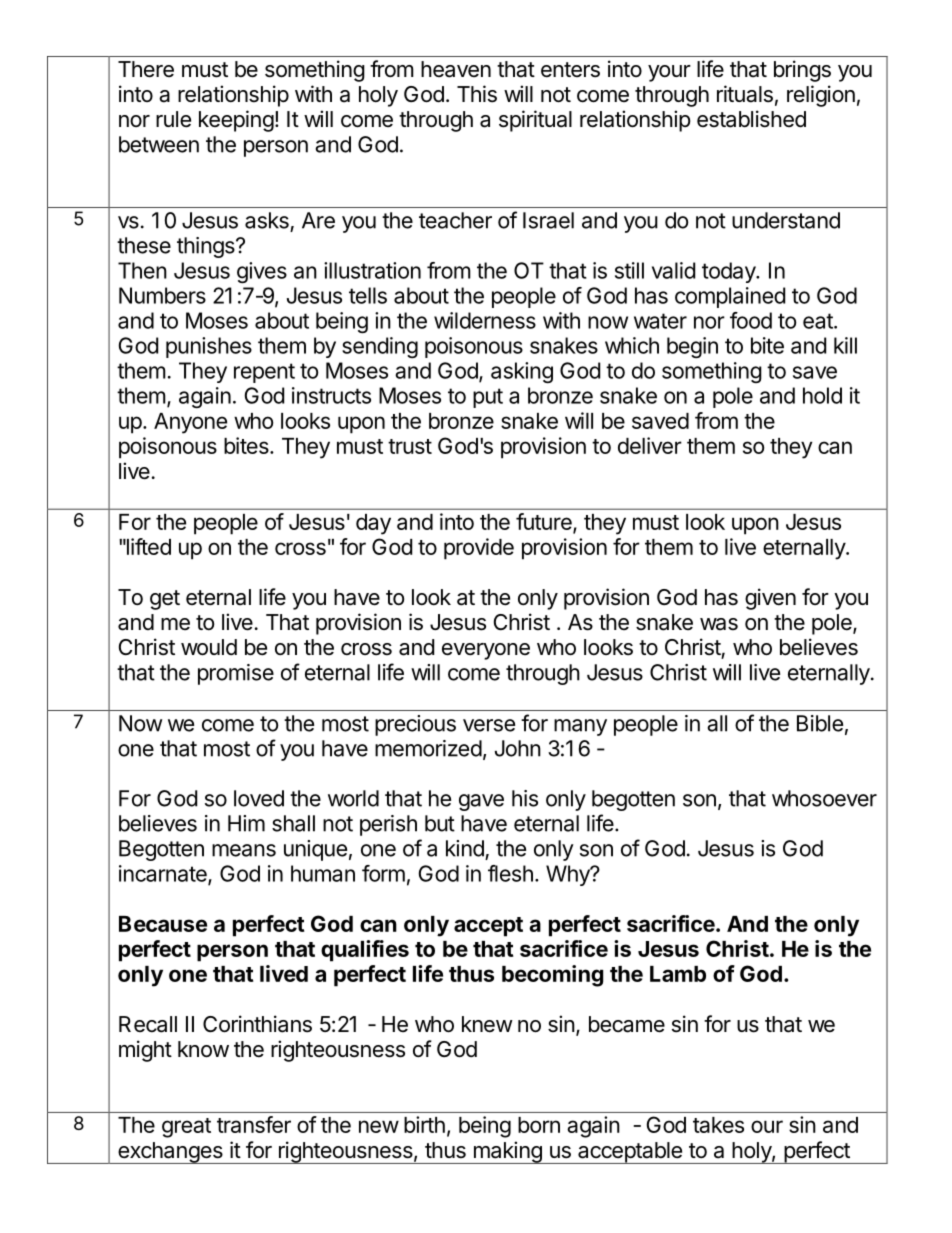 This screenshot has width=952, height=1233. Describe the element at coordinates (718, 1125) in the screenshot. I see `takes` at that location.
